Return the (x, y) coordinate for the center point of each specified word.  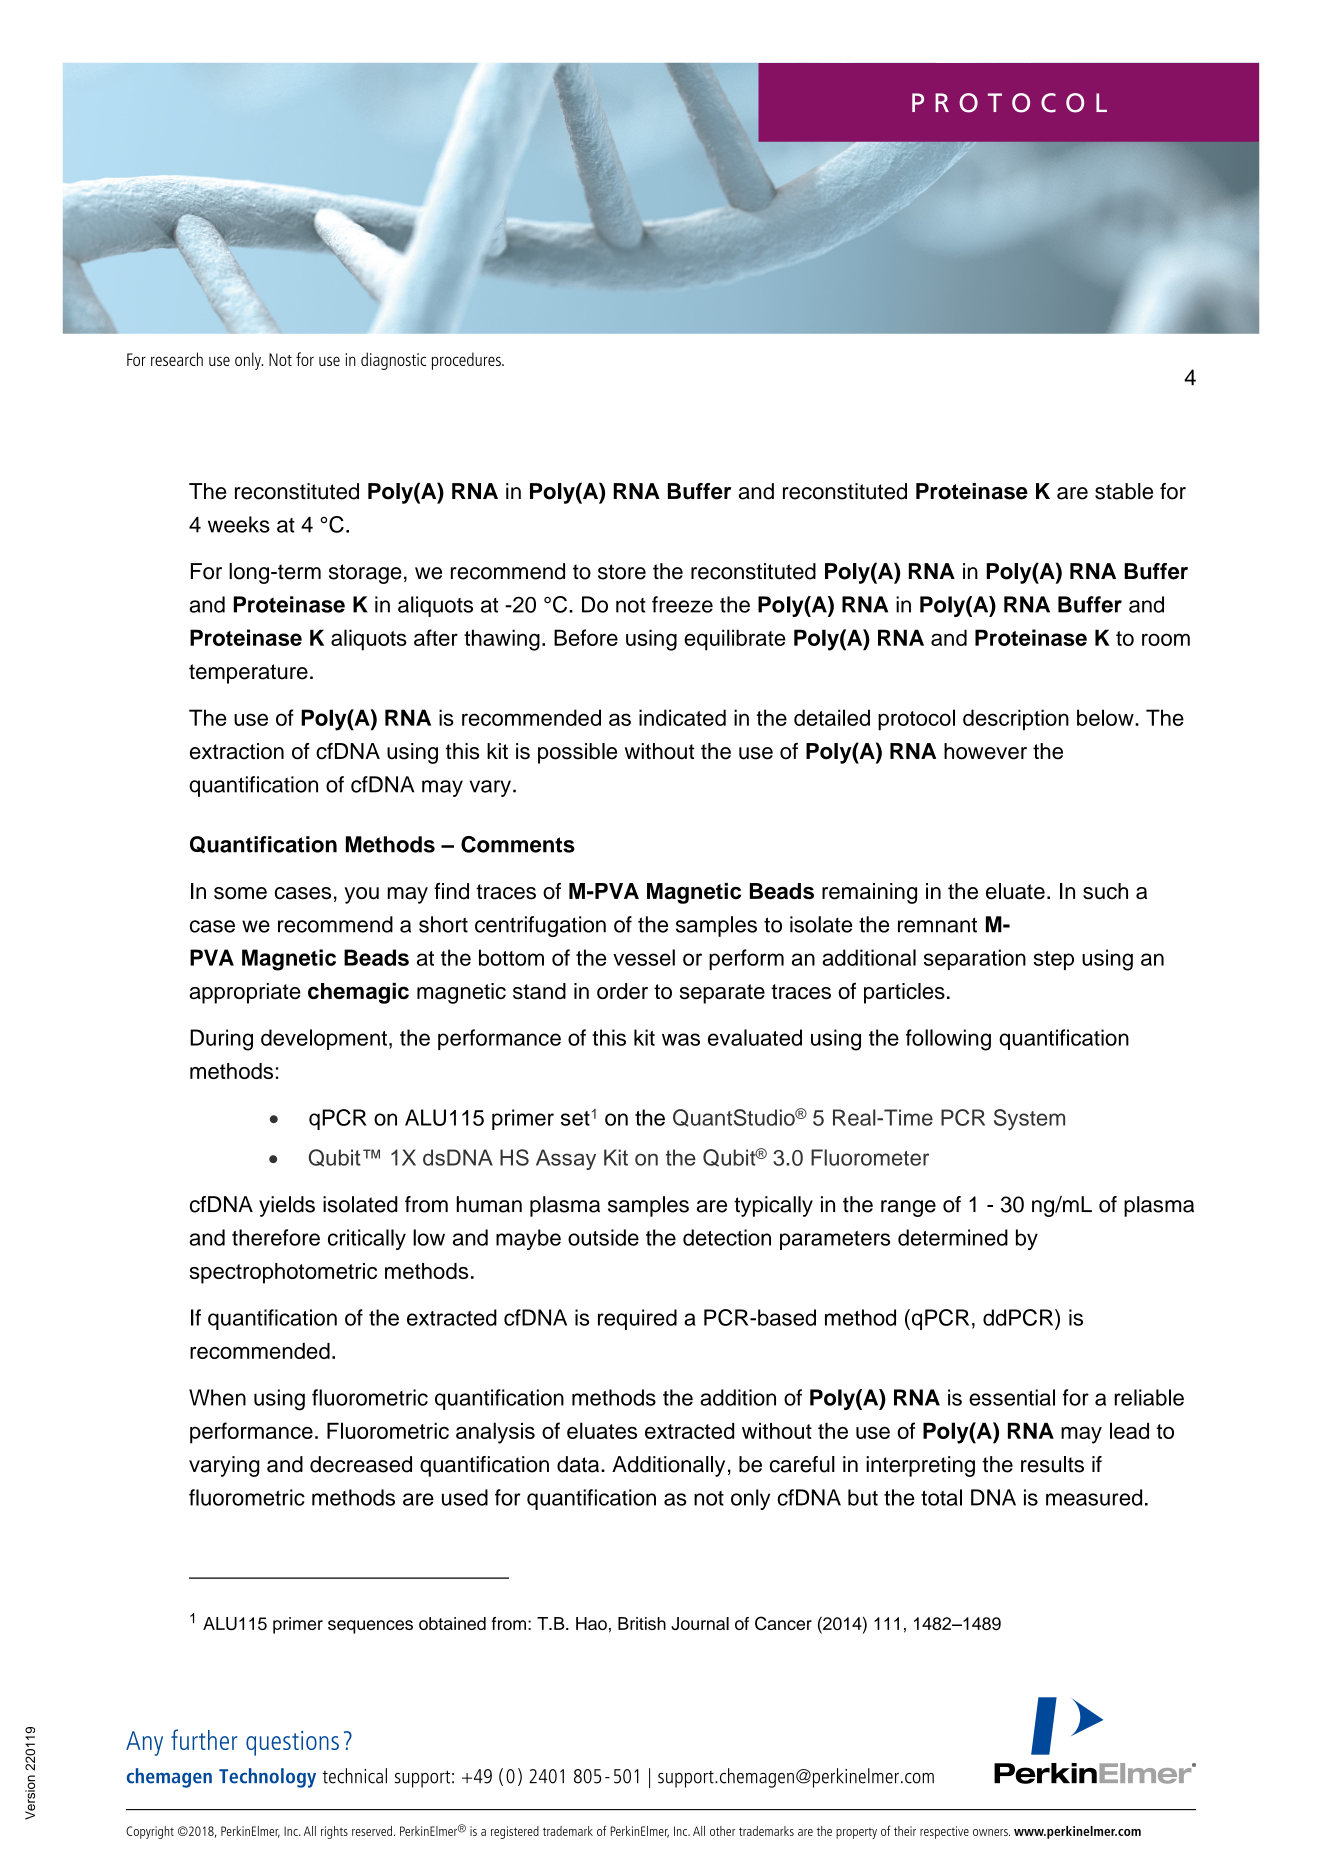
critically (367, 1239)
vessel (644, 957)
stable (1124, 491)
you (361, 895)
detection (727, 1237)
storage (365, 574)
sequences (370, 1627)
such (1105, 891)
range (908, 1208)
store (622, 572)
